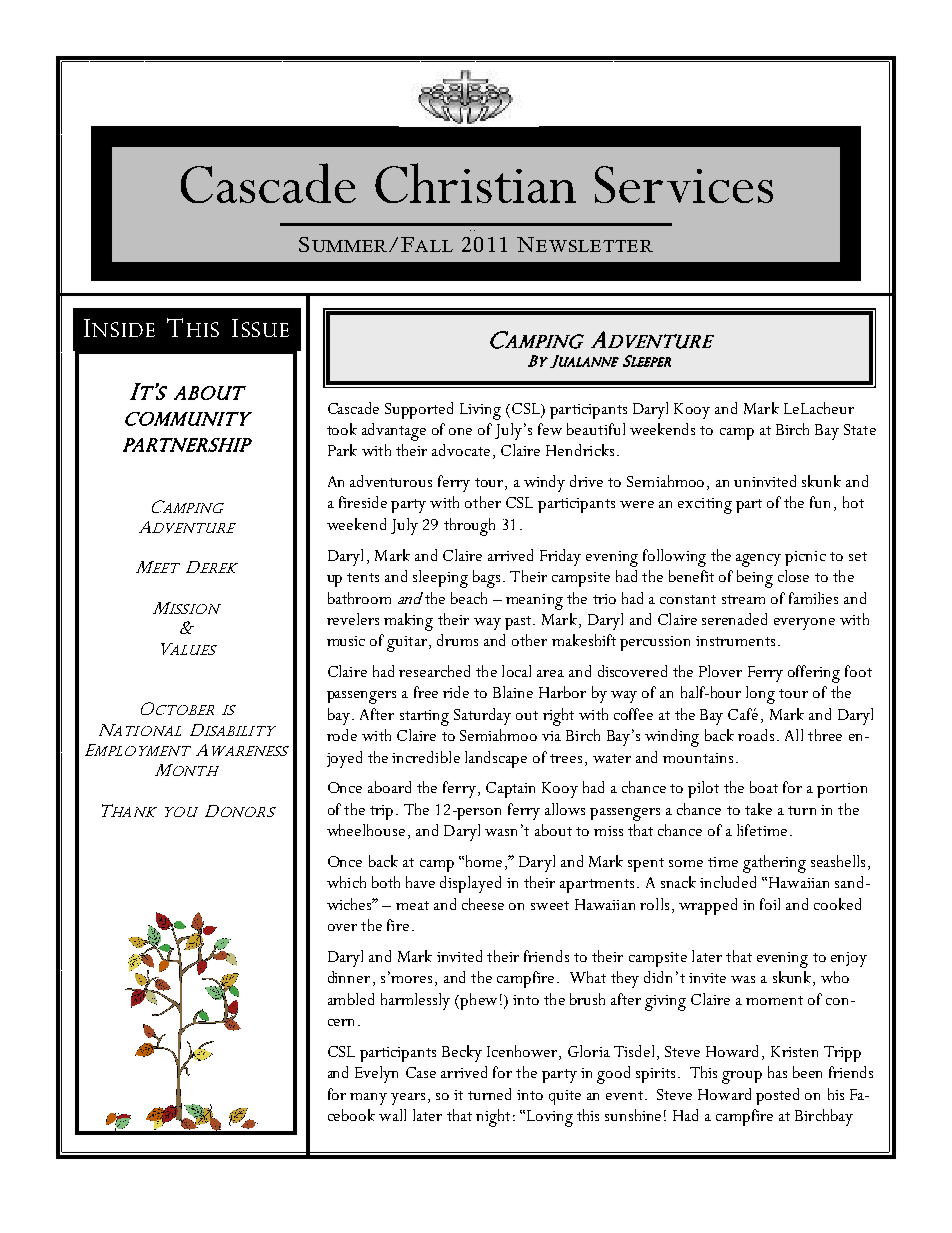 The image size is (952, 1233). Describe the element at coordinates (684, 184) in the image. I see `Services` at that location.
